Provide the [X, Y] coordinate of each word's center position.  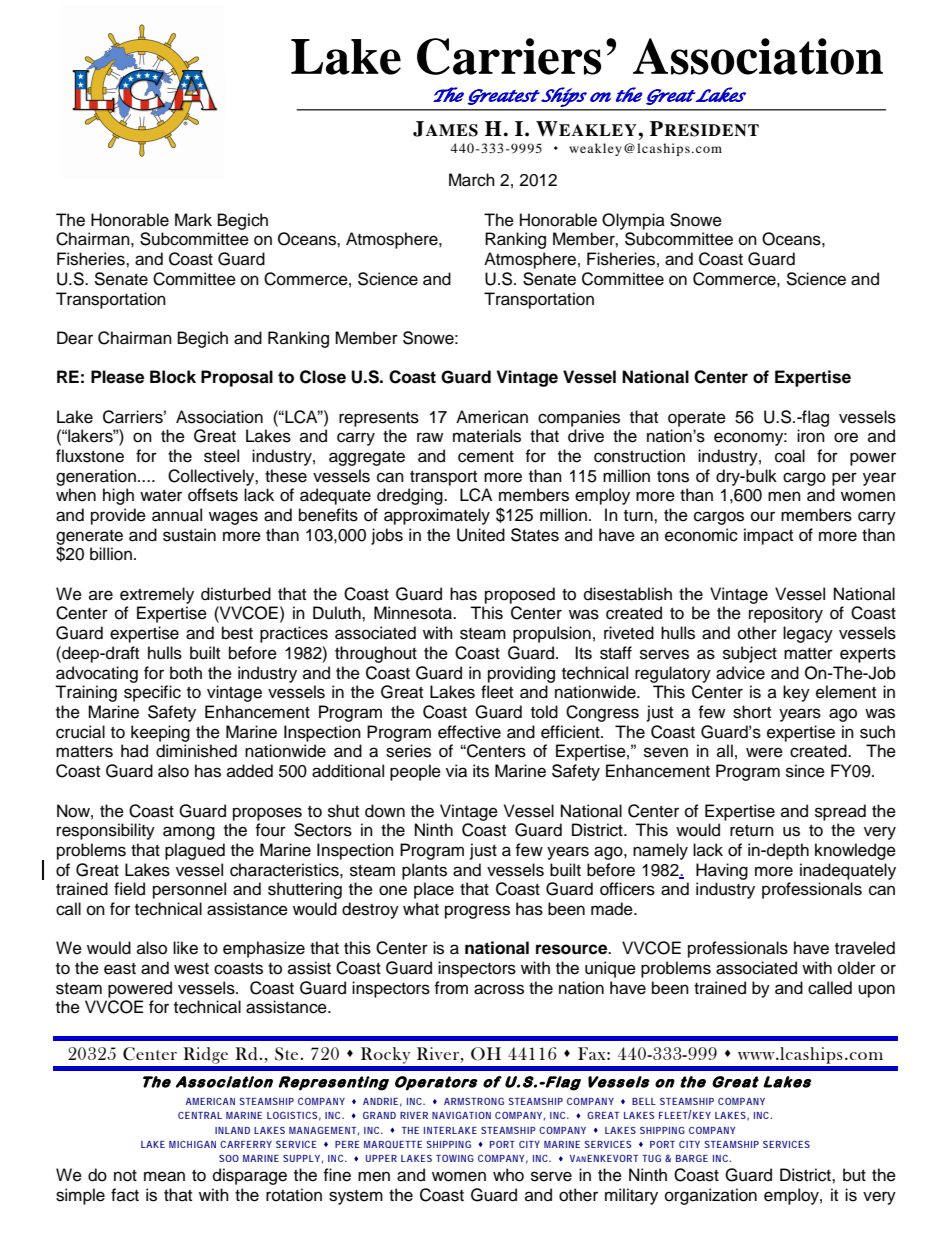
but [854, 1175]
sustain [189, 535]
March [472, 180]
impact [768, 536]
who [508, 1175]
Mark [193, 220]
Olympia [633, 221]
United [481, 535]
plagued [195, 851]
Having [722, 871]
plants [424, 871]
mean [164, 1176]
